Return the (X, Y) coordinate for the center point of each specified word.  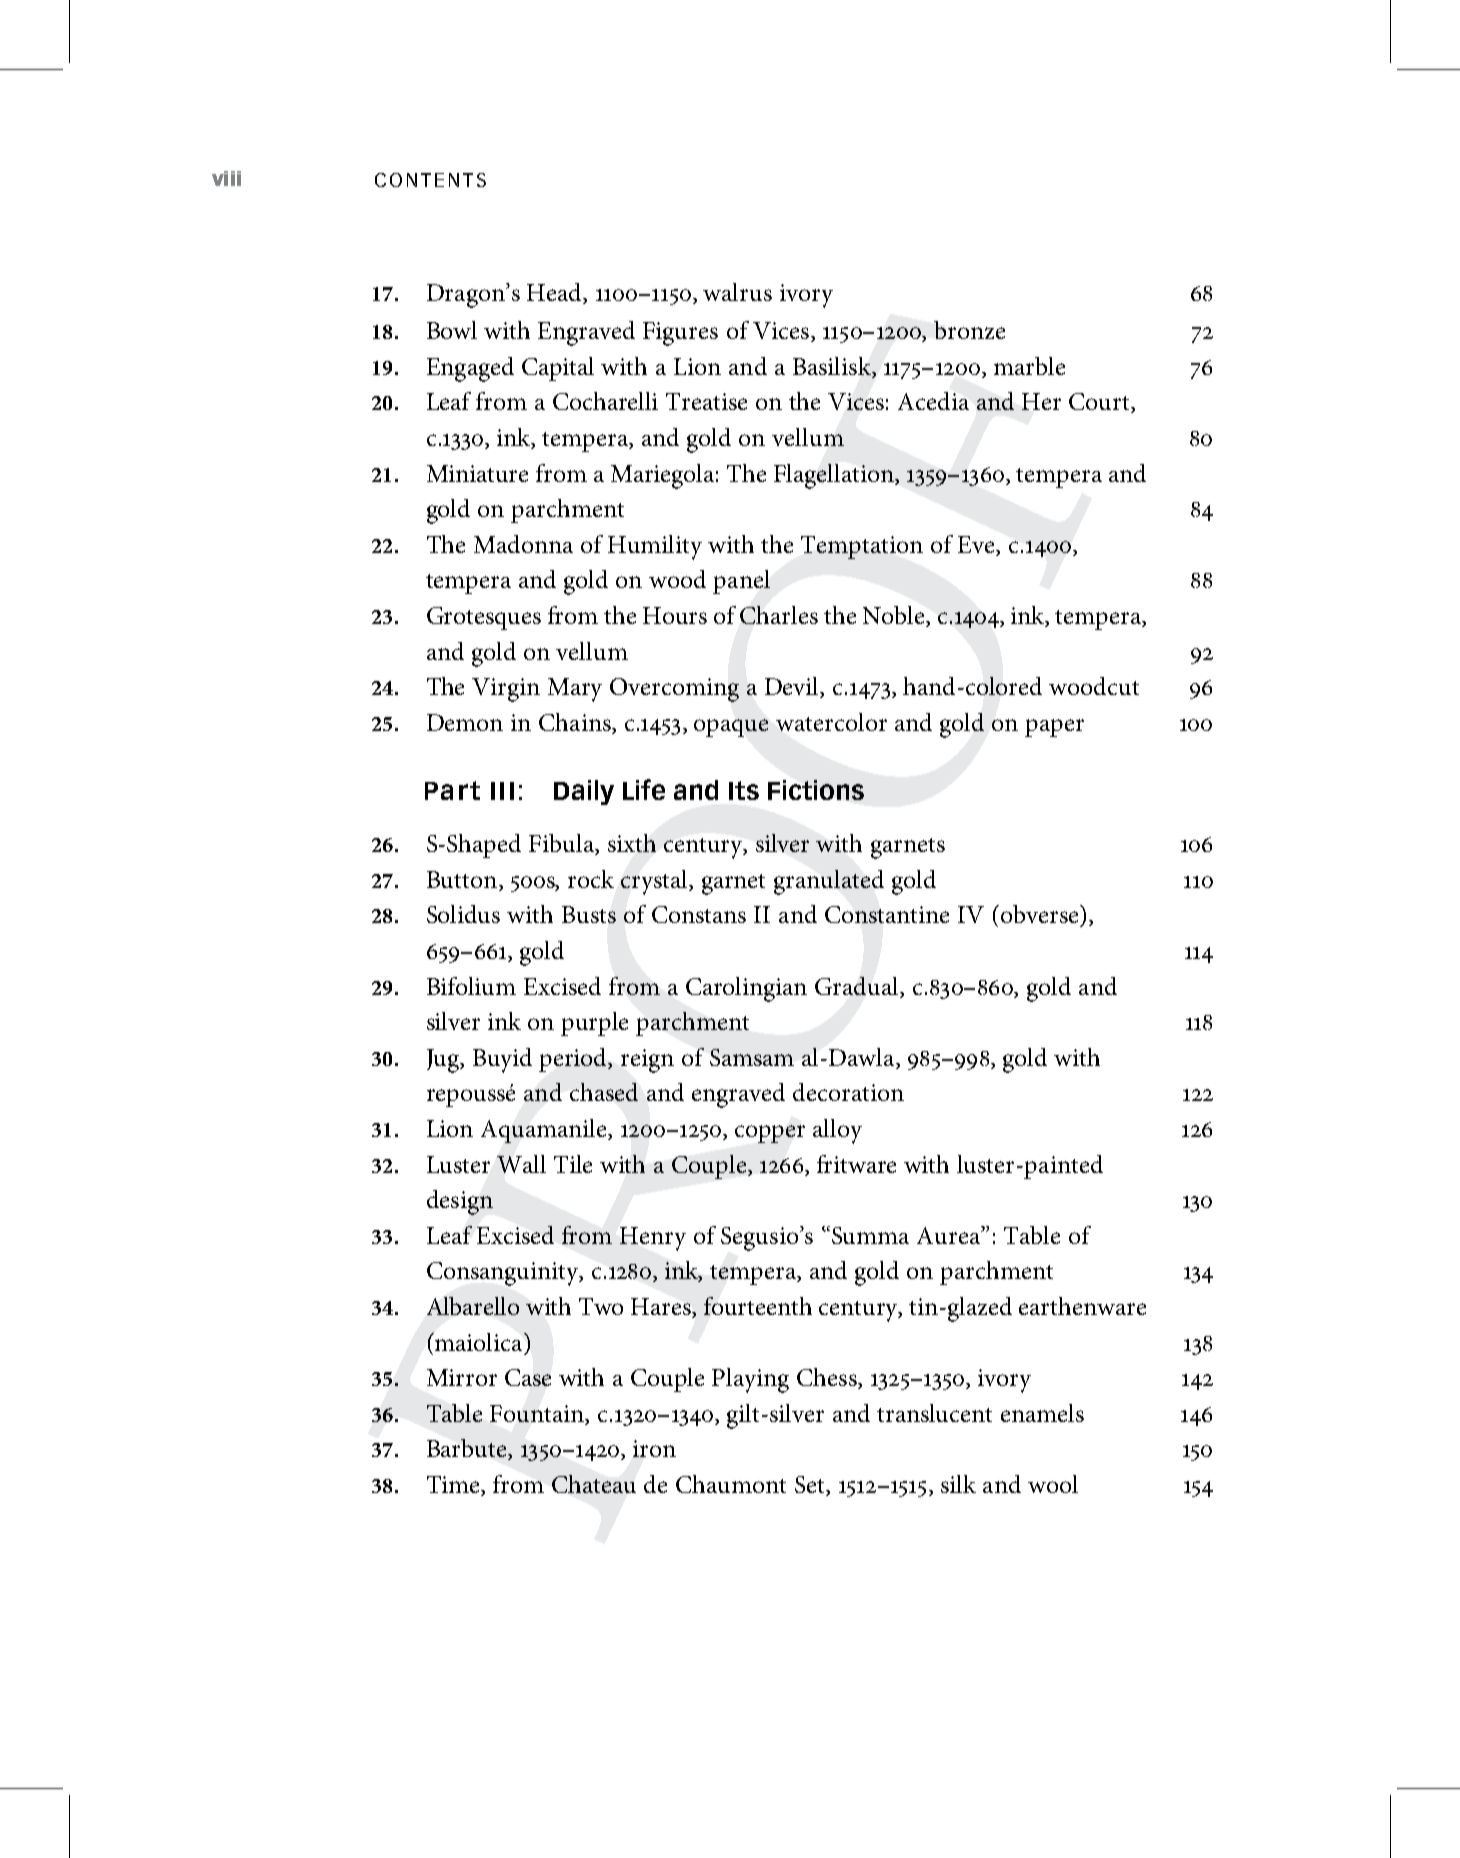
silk (958, 1484)
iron (654, 1448)
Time (454, 1486)
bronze (969, 330)
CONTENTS (430, 180)
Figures (680, 334)
